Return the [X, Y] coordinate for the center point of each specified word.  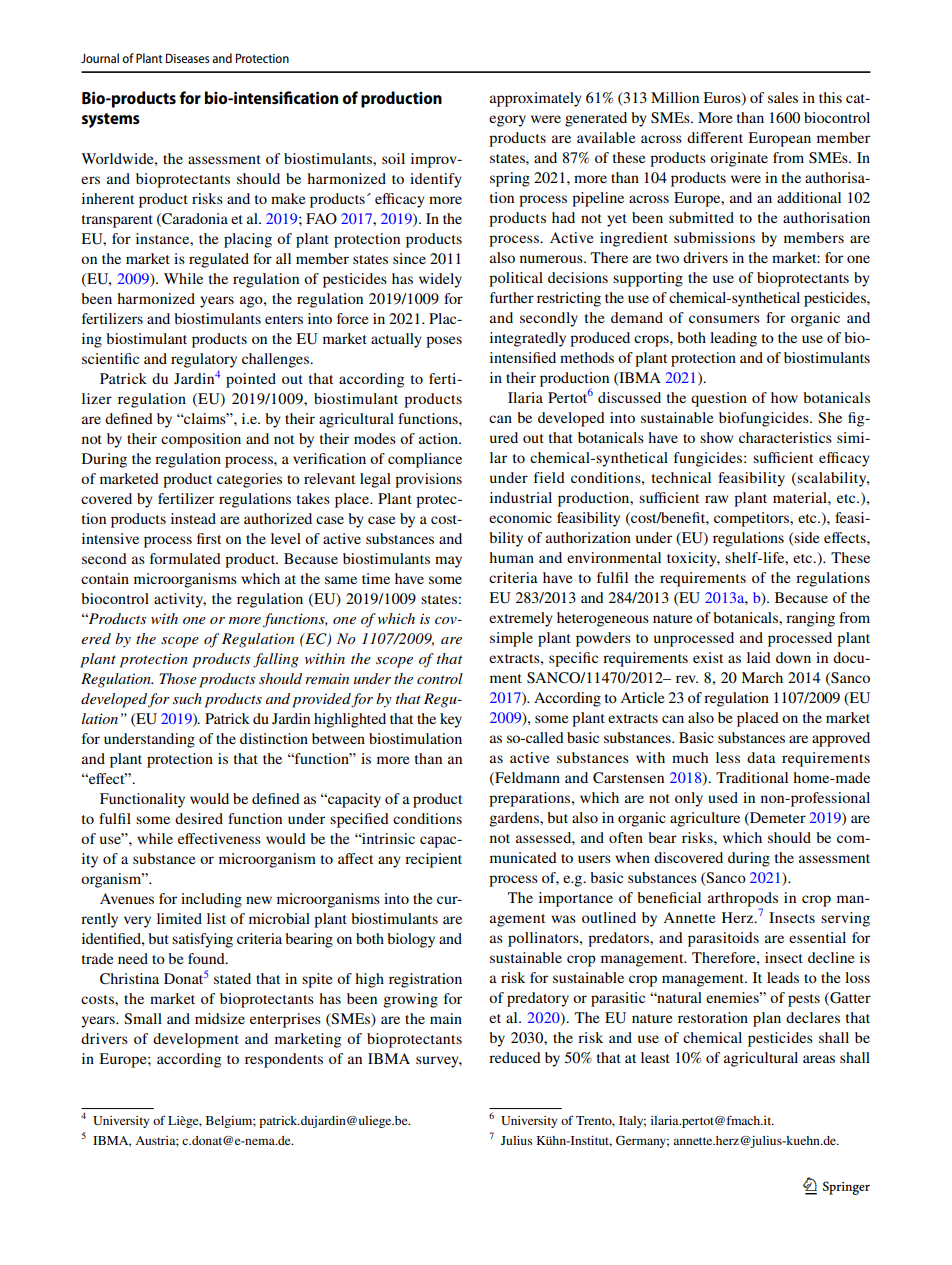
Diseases [187, 58]
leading [733, 339]
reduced [515, 1057]
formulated [185, 558]
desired [199, 818]
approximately [536, 99]
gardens [515, 819]
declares [813, 1017]
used [723, 797]
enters [284, 319]
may [448, 562]
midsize [220, 1018]
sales [783, 97]
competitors [753, 519]
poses [444, 342]
